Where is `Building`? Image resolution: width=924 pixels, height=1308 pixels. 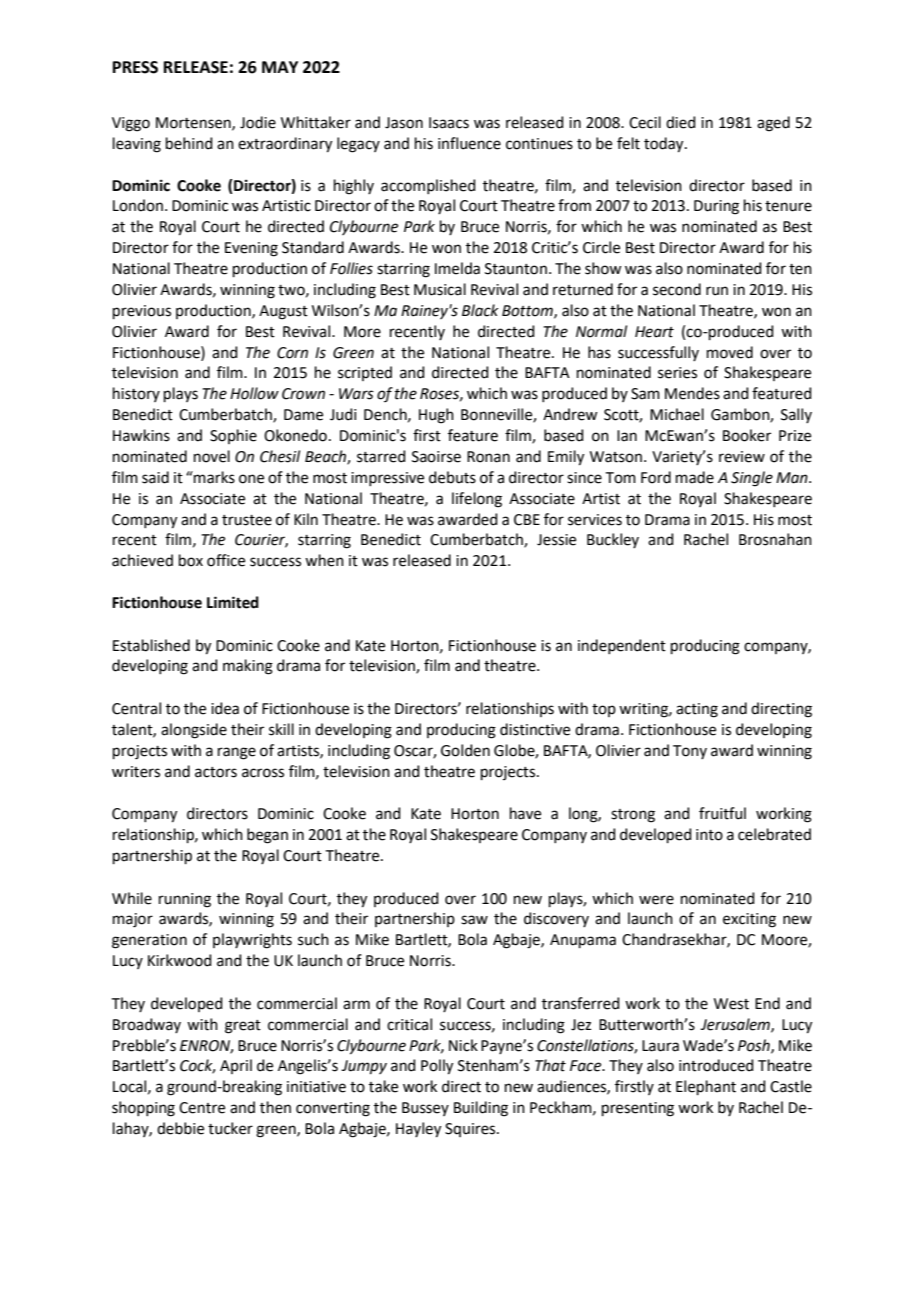 Building is located at coordinates (481, 1109).
